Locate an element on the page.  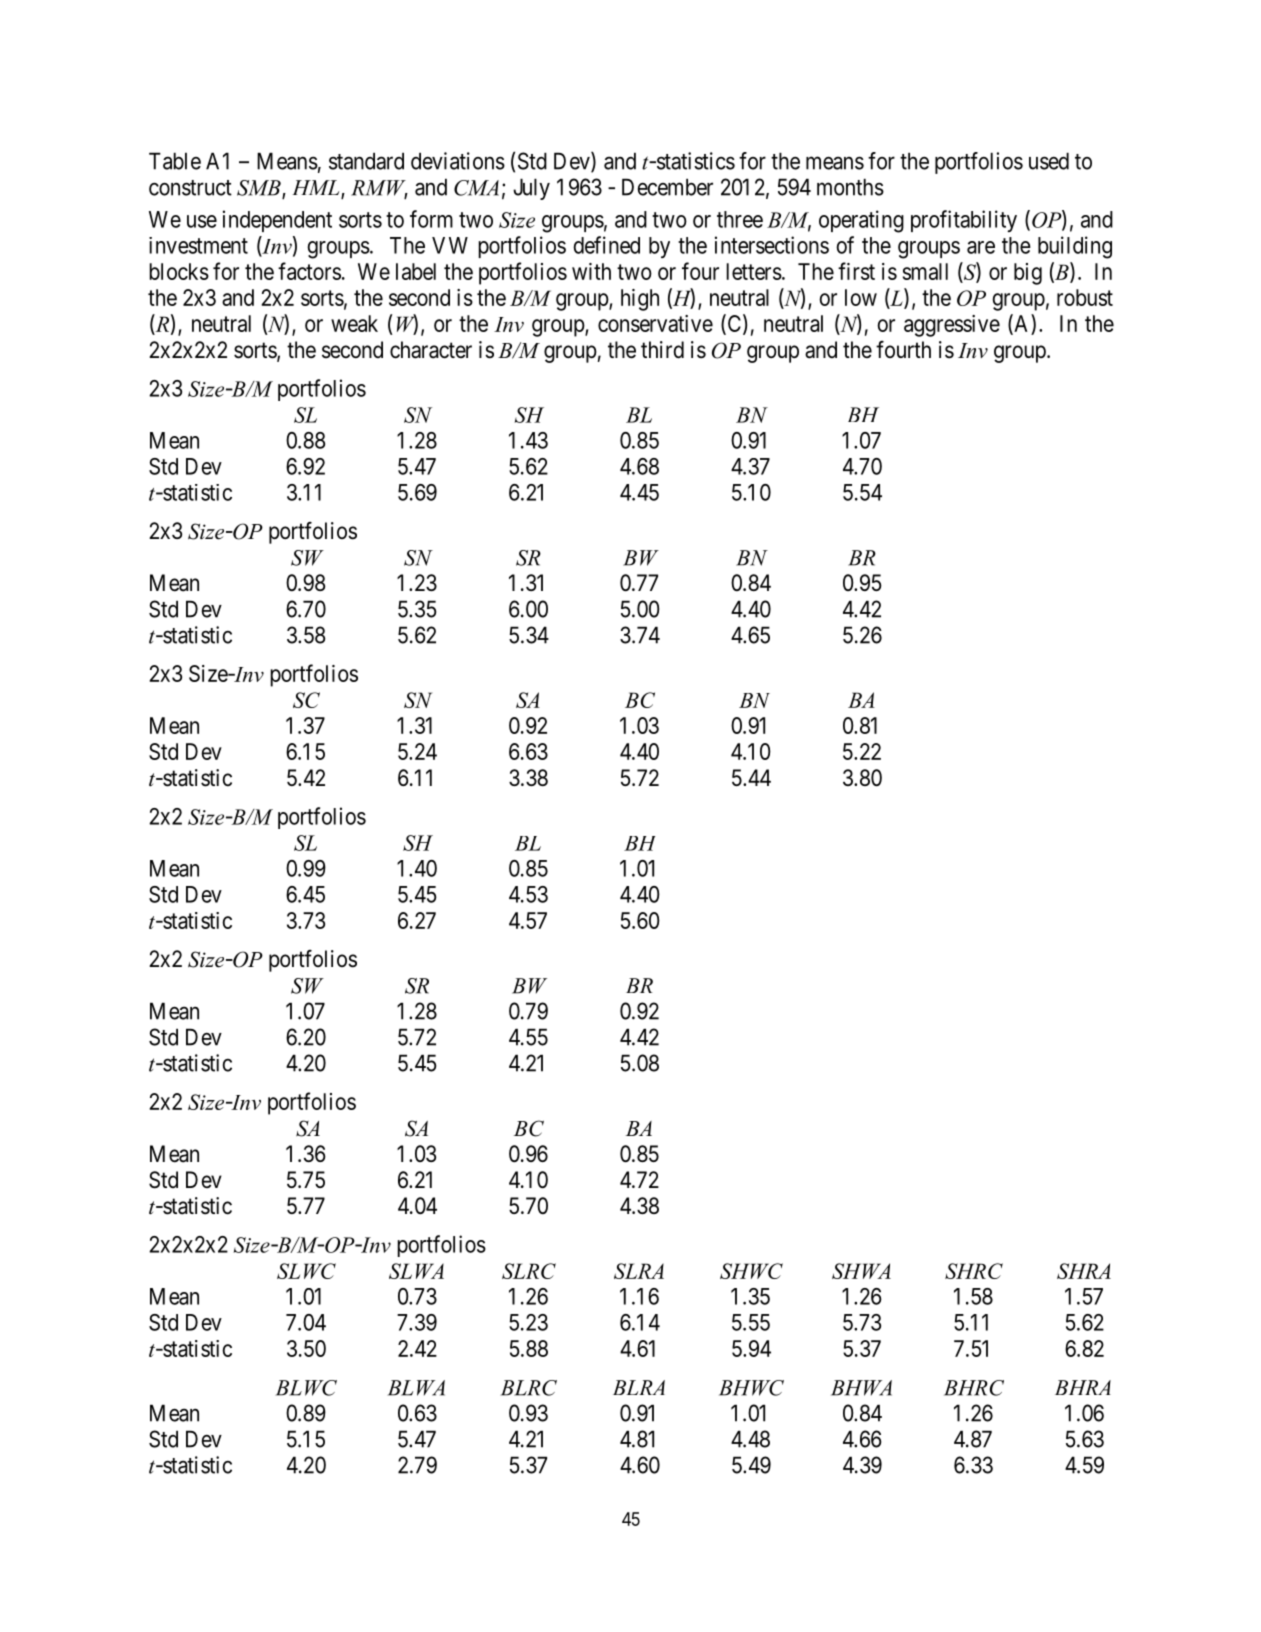
deviations is located at coordinates (458, 161).
